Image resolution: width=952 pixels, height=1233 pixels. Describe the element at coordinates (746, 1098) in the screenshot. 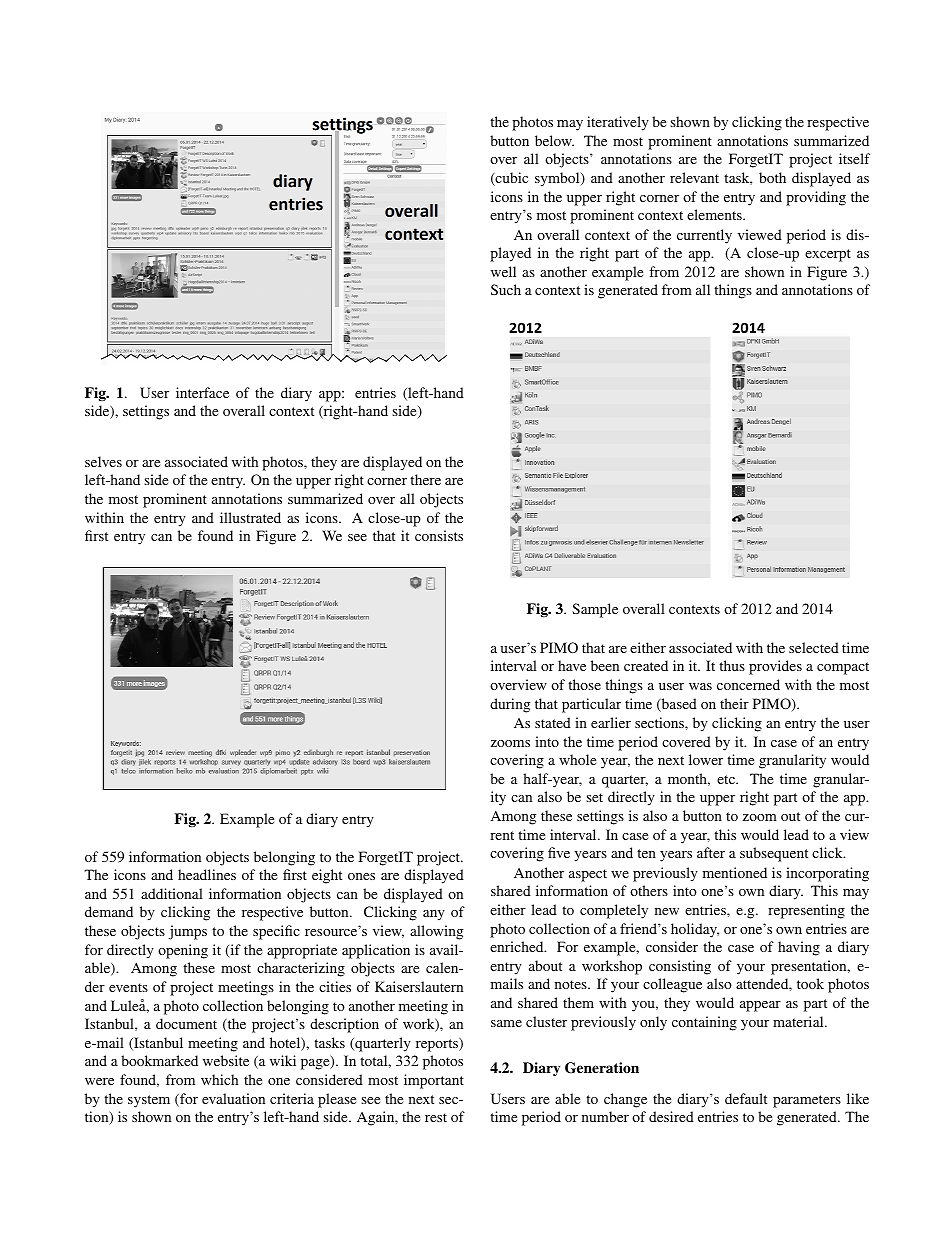

I see `default` at that location.
